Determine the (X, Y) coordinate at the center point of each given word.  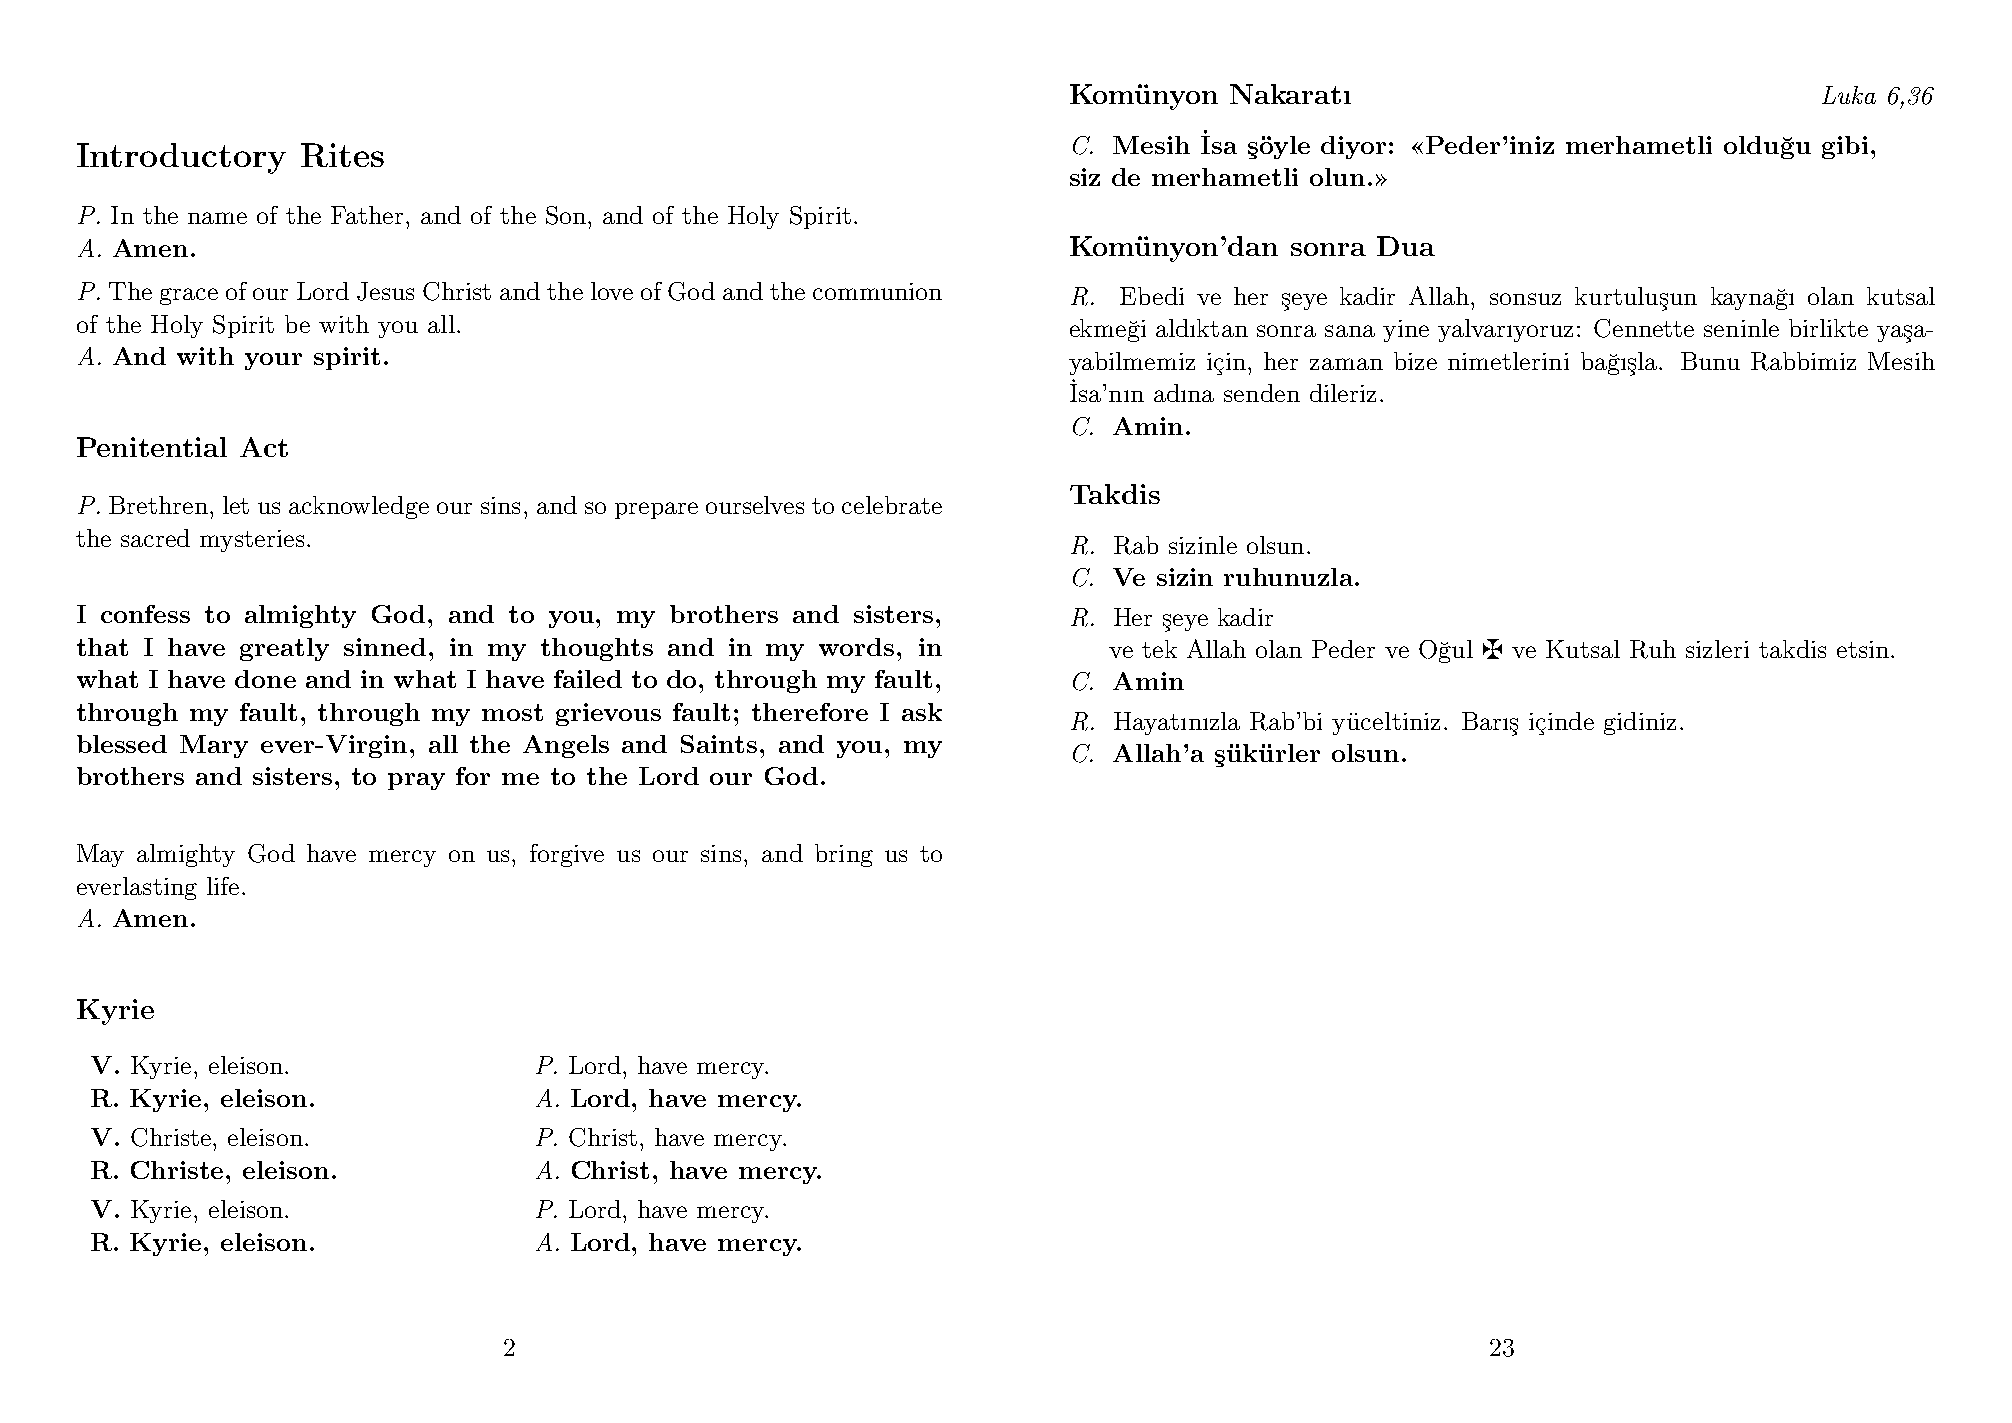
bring (844, 855)
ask (922, 712)
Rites (342, 155)
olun (1337, 177)
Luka (1849, 95)
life (223, 886)
